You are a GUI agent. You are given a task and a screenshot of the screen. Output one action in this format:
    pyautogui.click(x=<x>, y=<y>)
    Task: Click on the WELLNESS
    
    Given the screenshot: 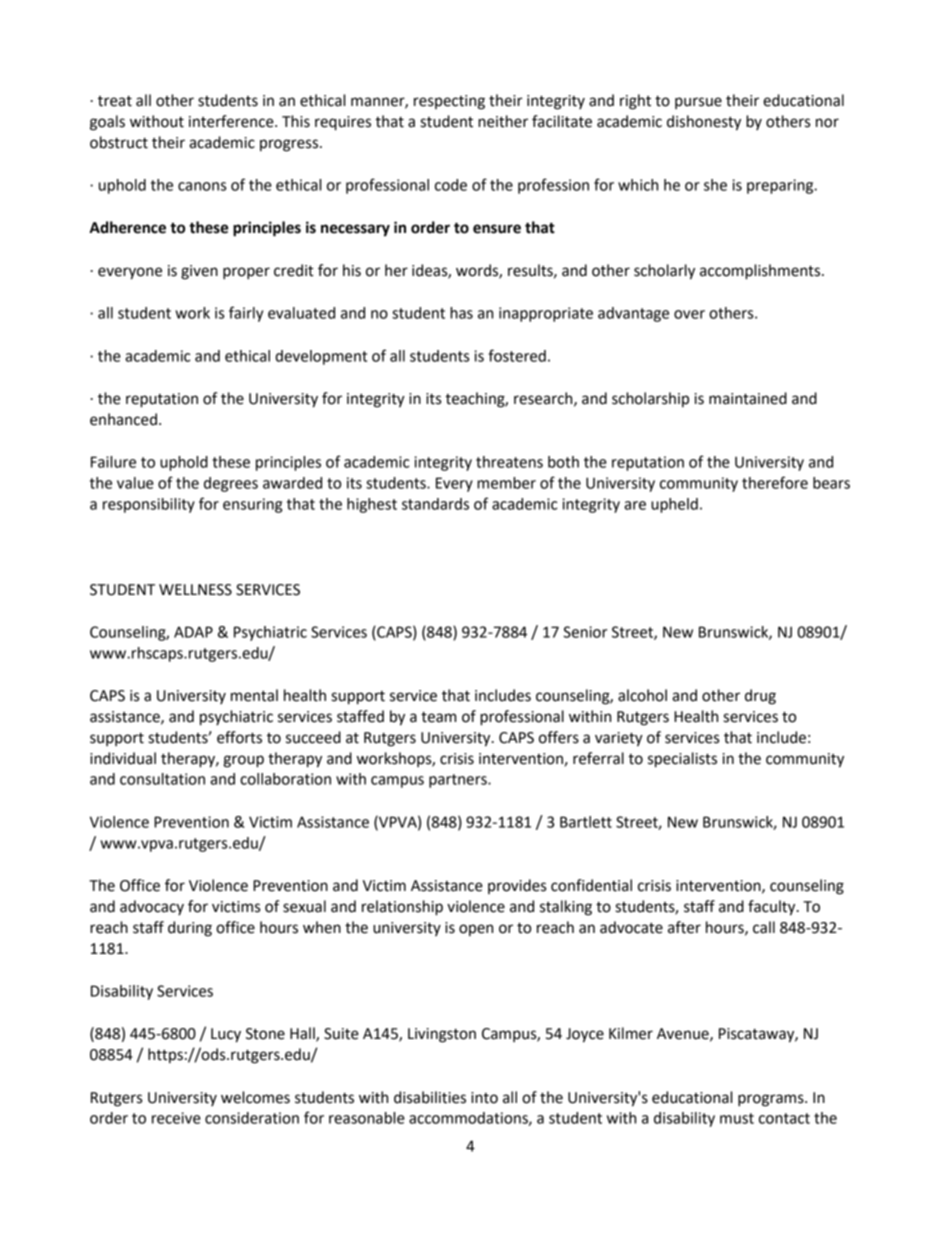 What is the action you would take?
    pyautogui.click(x=195, y=590)
